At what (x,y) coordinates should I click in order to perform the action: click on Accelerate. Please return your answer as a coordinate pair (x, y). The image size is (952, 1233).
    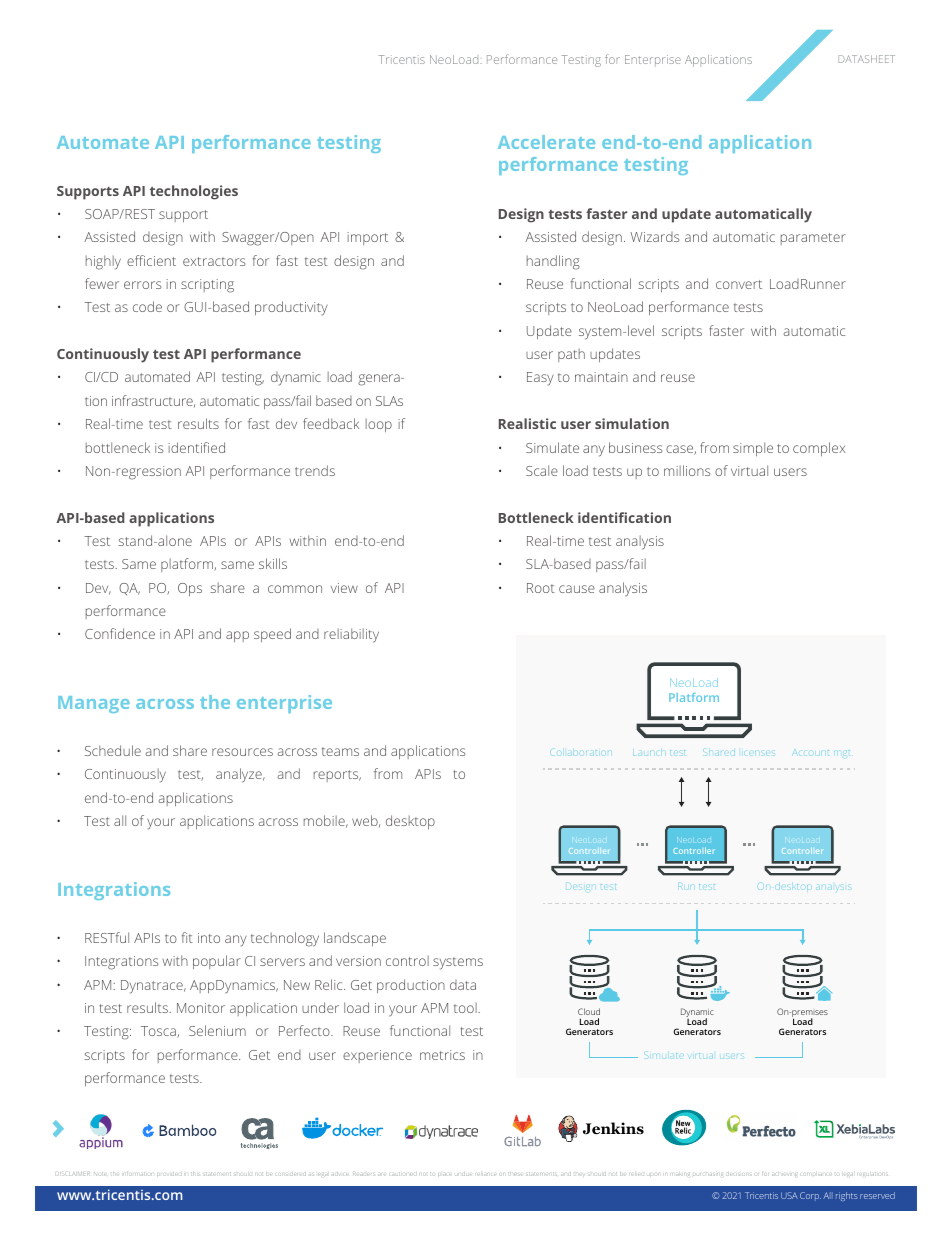
    Looking at the image, I should click on (546, 142).
